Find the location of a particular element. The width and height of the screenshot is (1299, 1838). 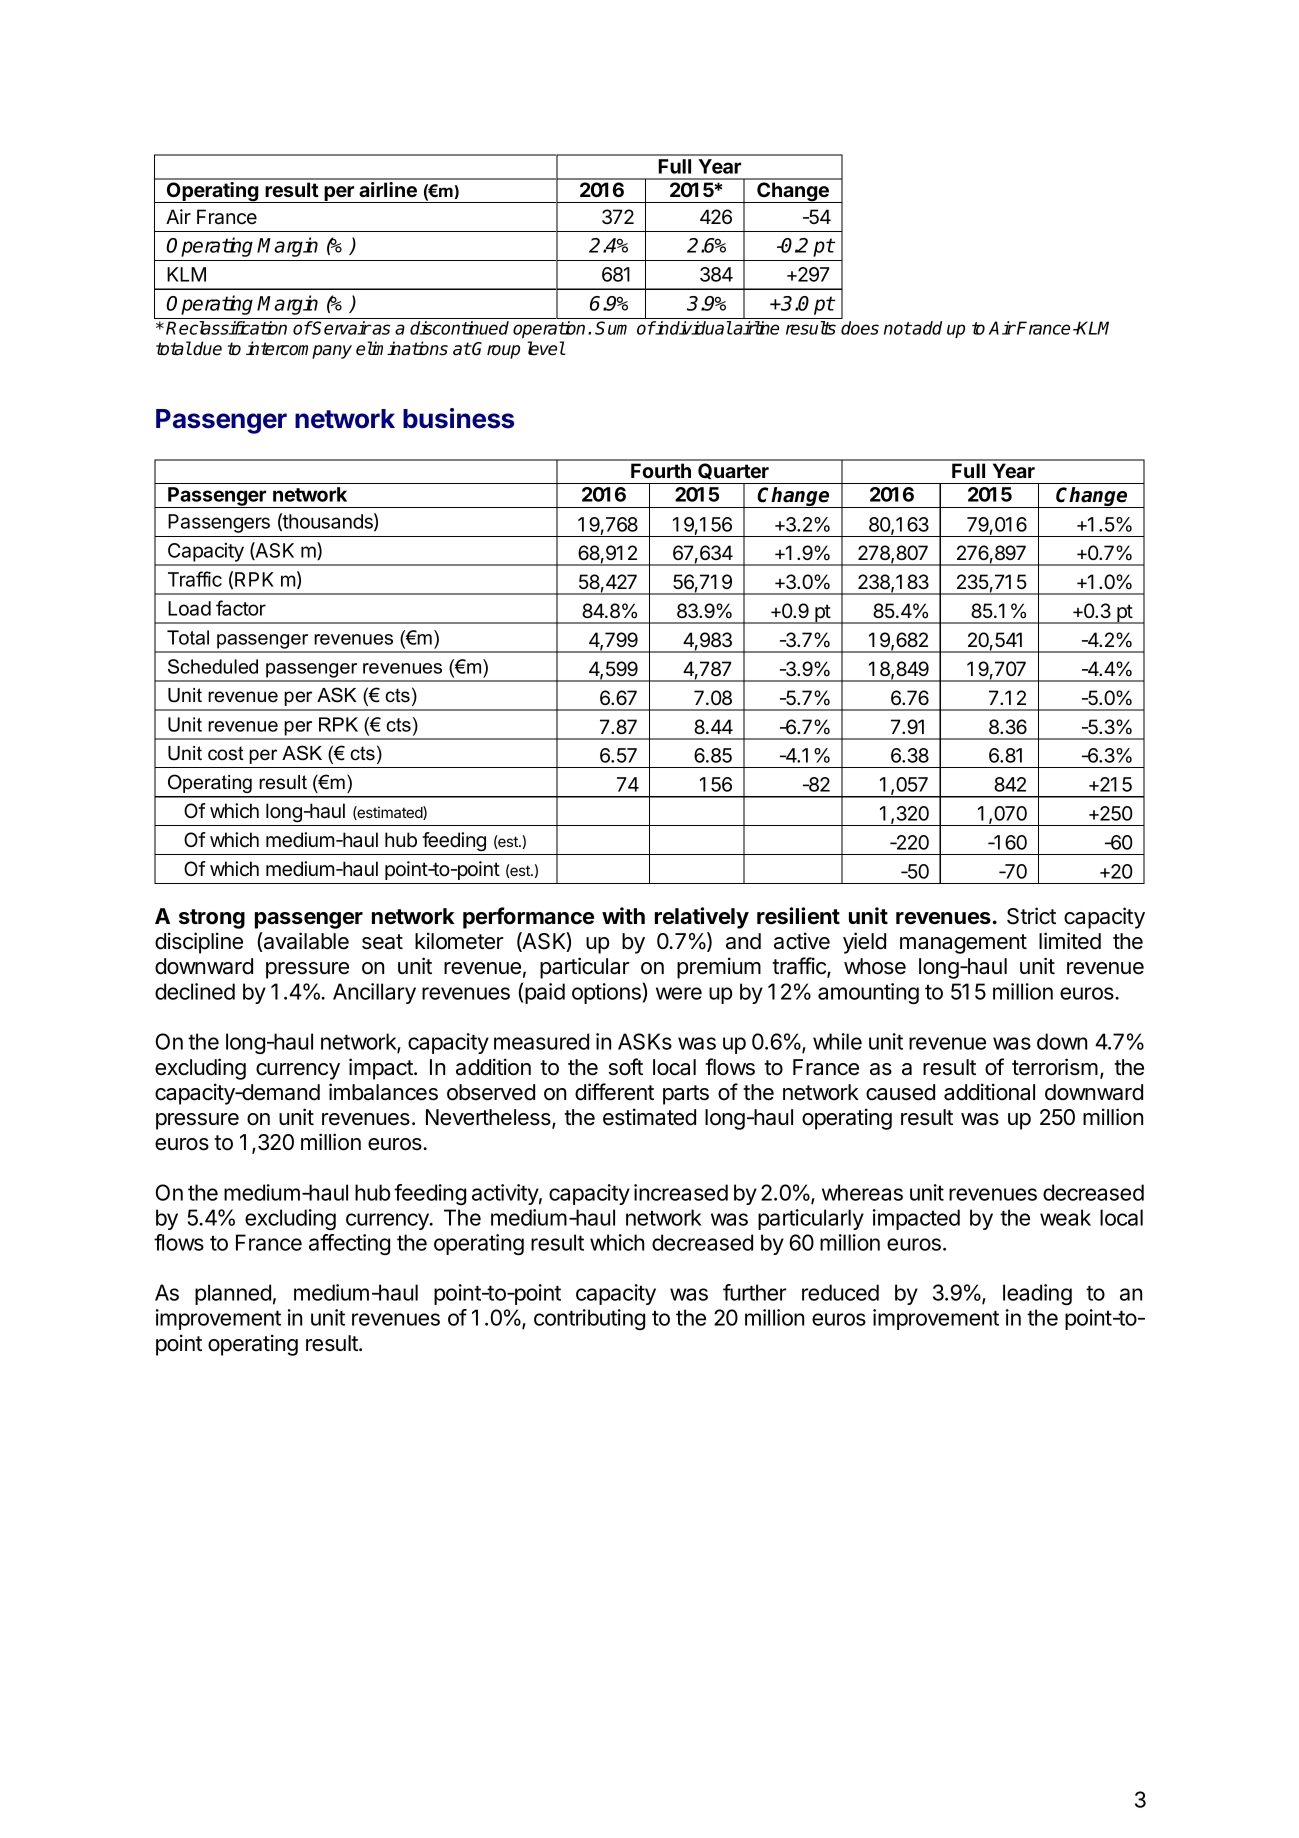

planned is located at coordinates (233, 1294).
